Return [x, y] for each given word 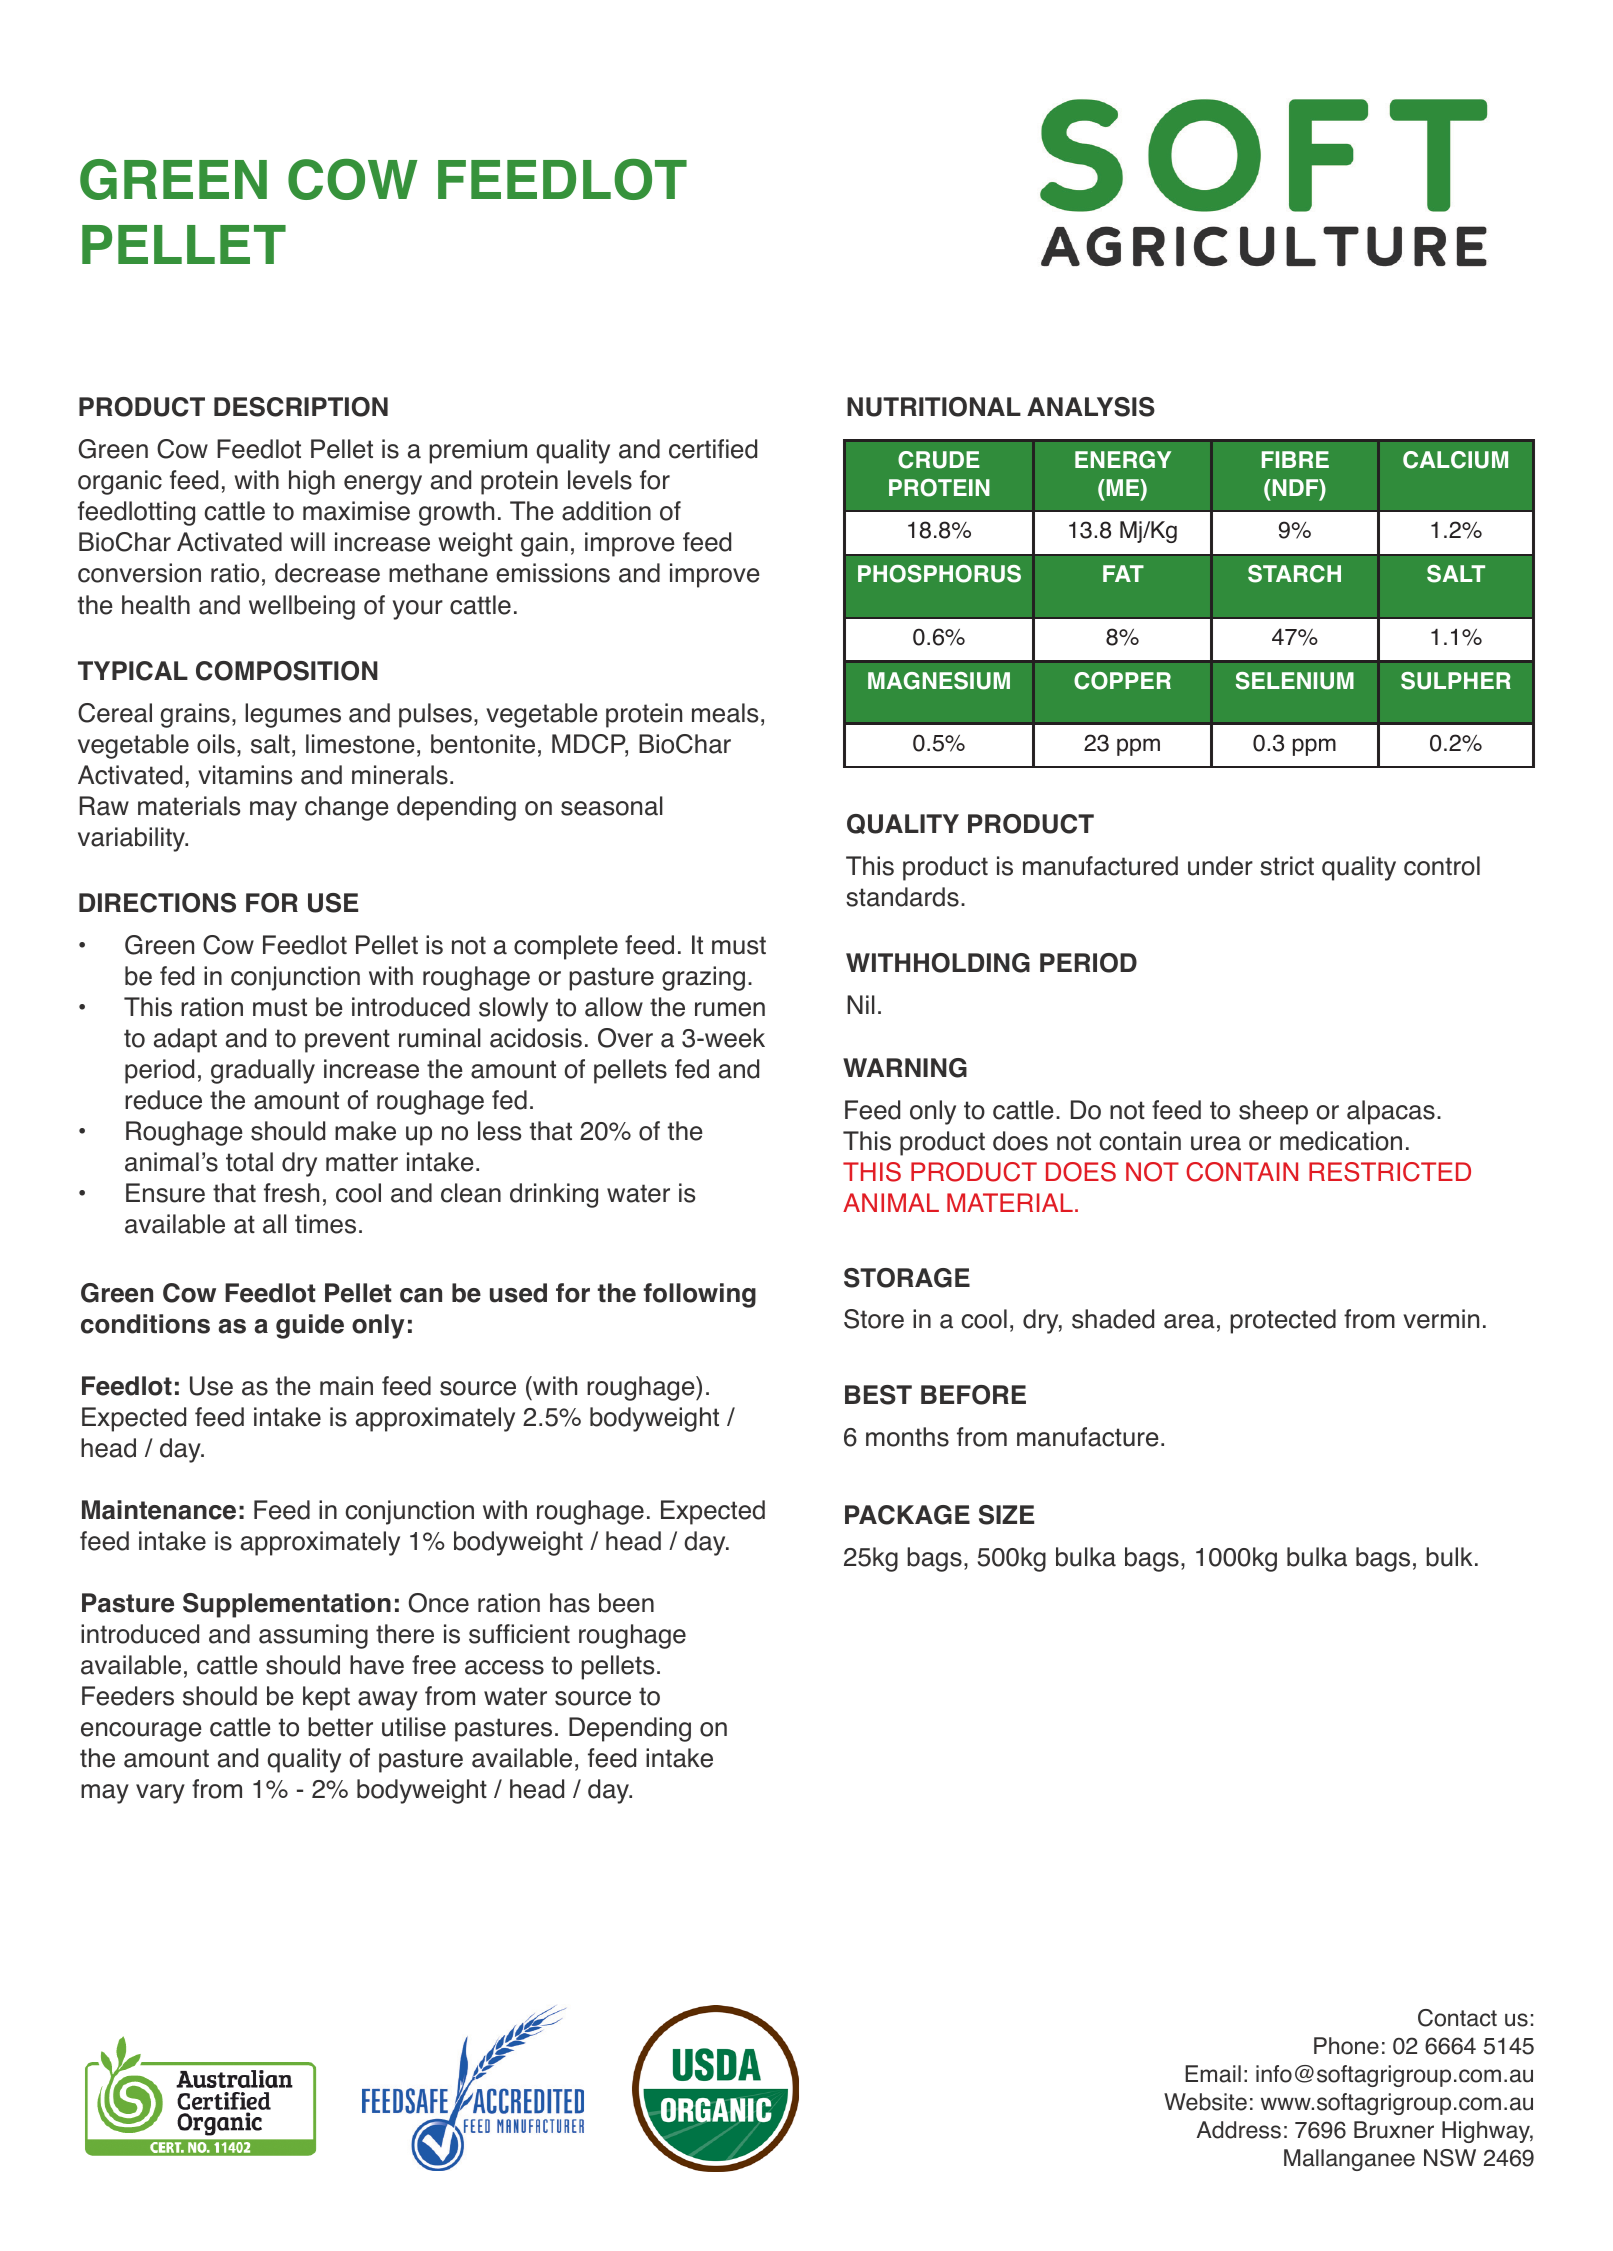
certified [713, 449]
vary [160, 1794]
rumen [730, 1009]
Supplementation [287, 1605]
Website [1205, 2102]
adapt [185, 1040]
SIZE [1006, 1515]
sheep [1273, 1112]
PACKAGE [907, 1515]
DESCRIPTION [301, 407]
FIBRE [1295, 459]
